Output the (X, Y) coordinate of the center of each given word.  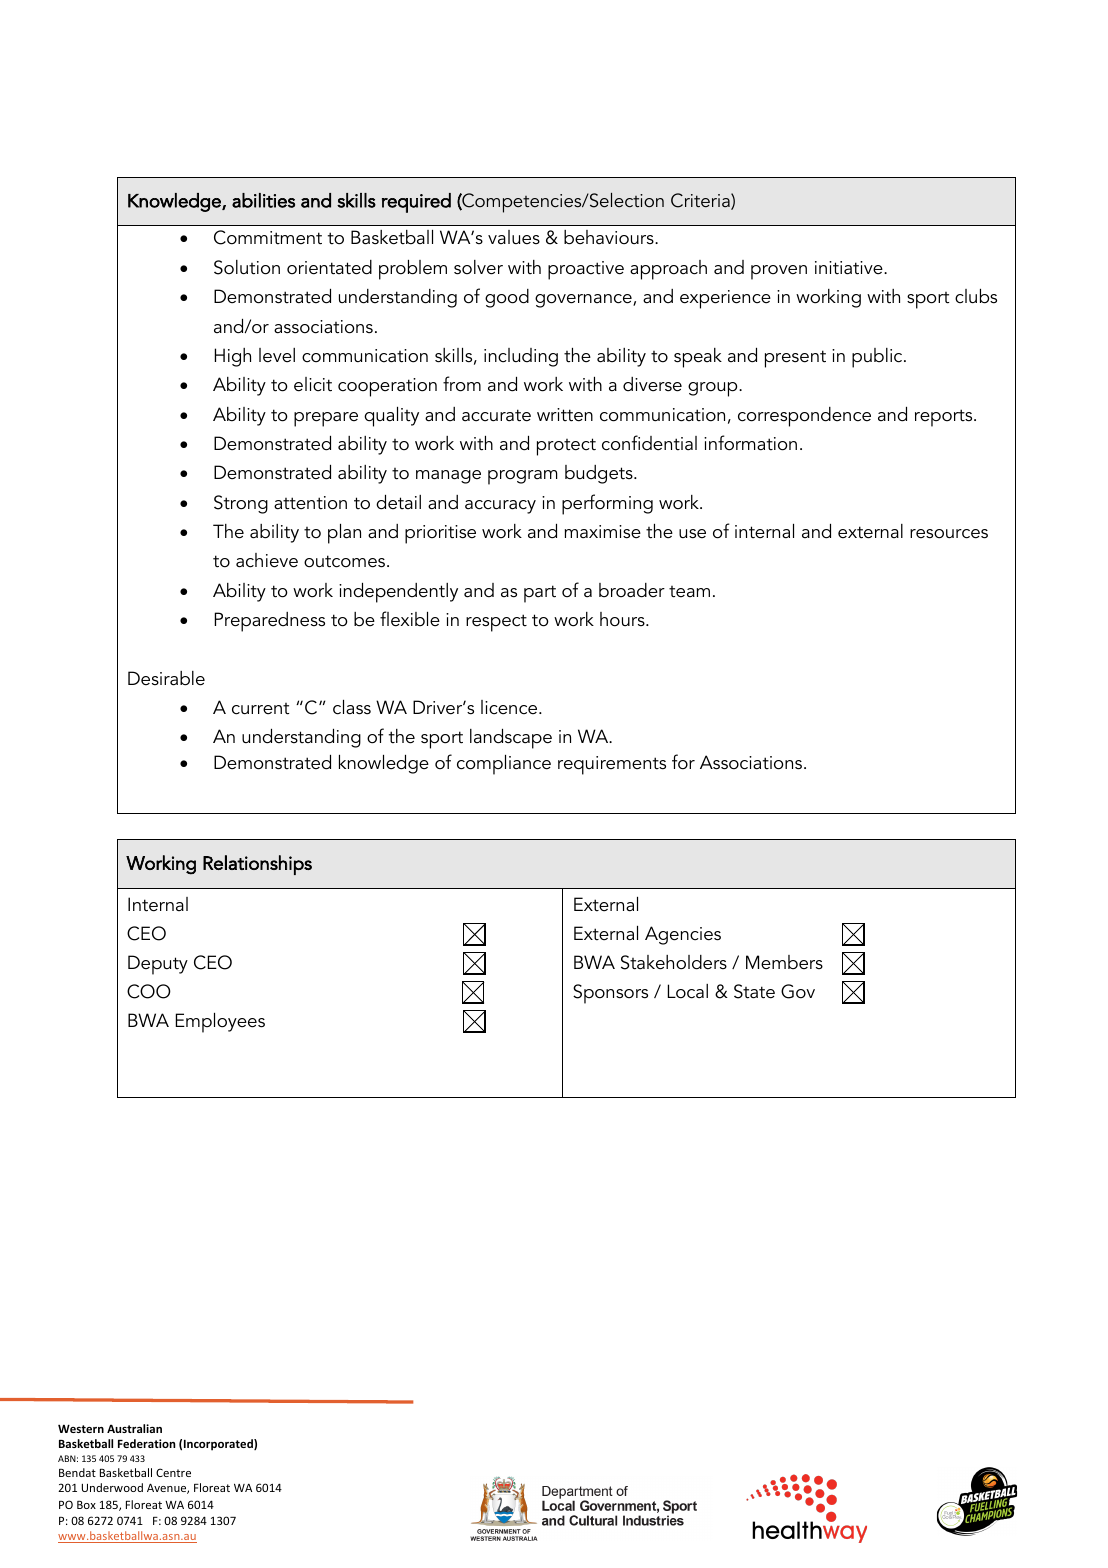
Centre (173, 1472)
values (514, 237)
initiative (850, 268)
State (754, 991)
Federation (146, 1443)
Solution (247, 267)
